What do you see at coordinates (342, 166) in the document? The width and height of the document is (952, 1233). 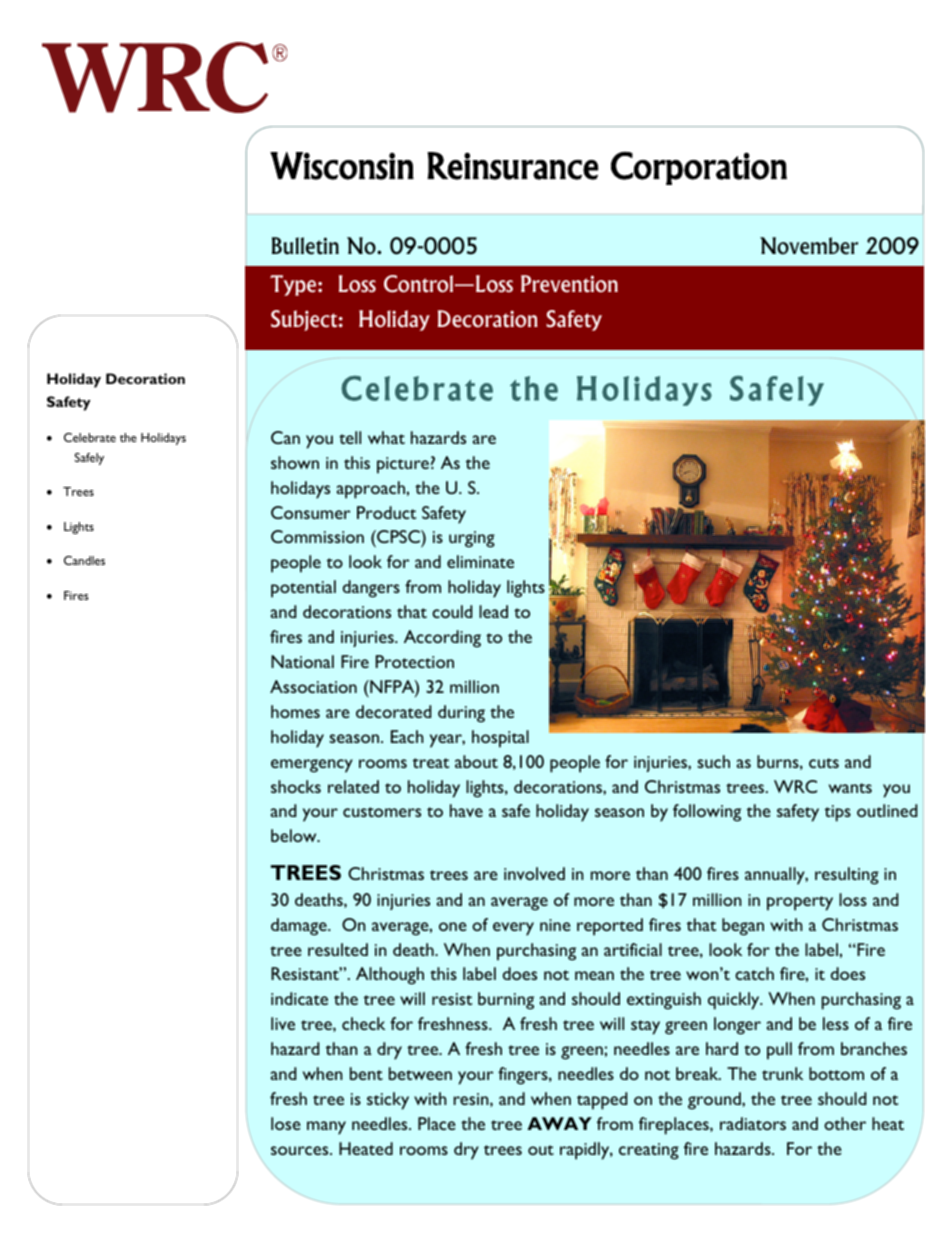 I see `Wisconsin` at bounding box center [342, 166].
